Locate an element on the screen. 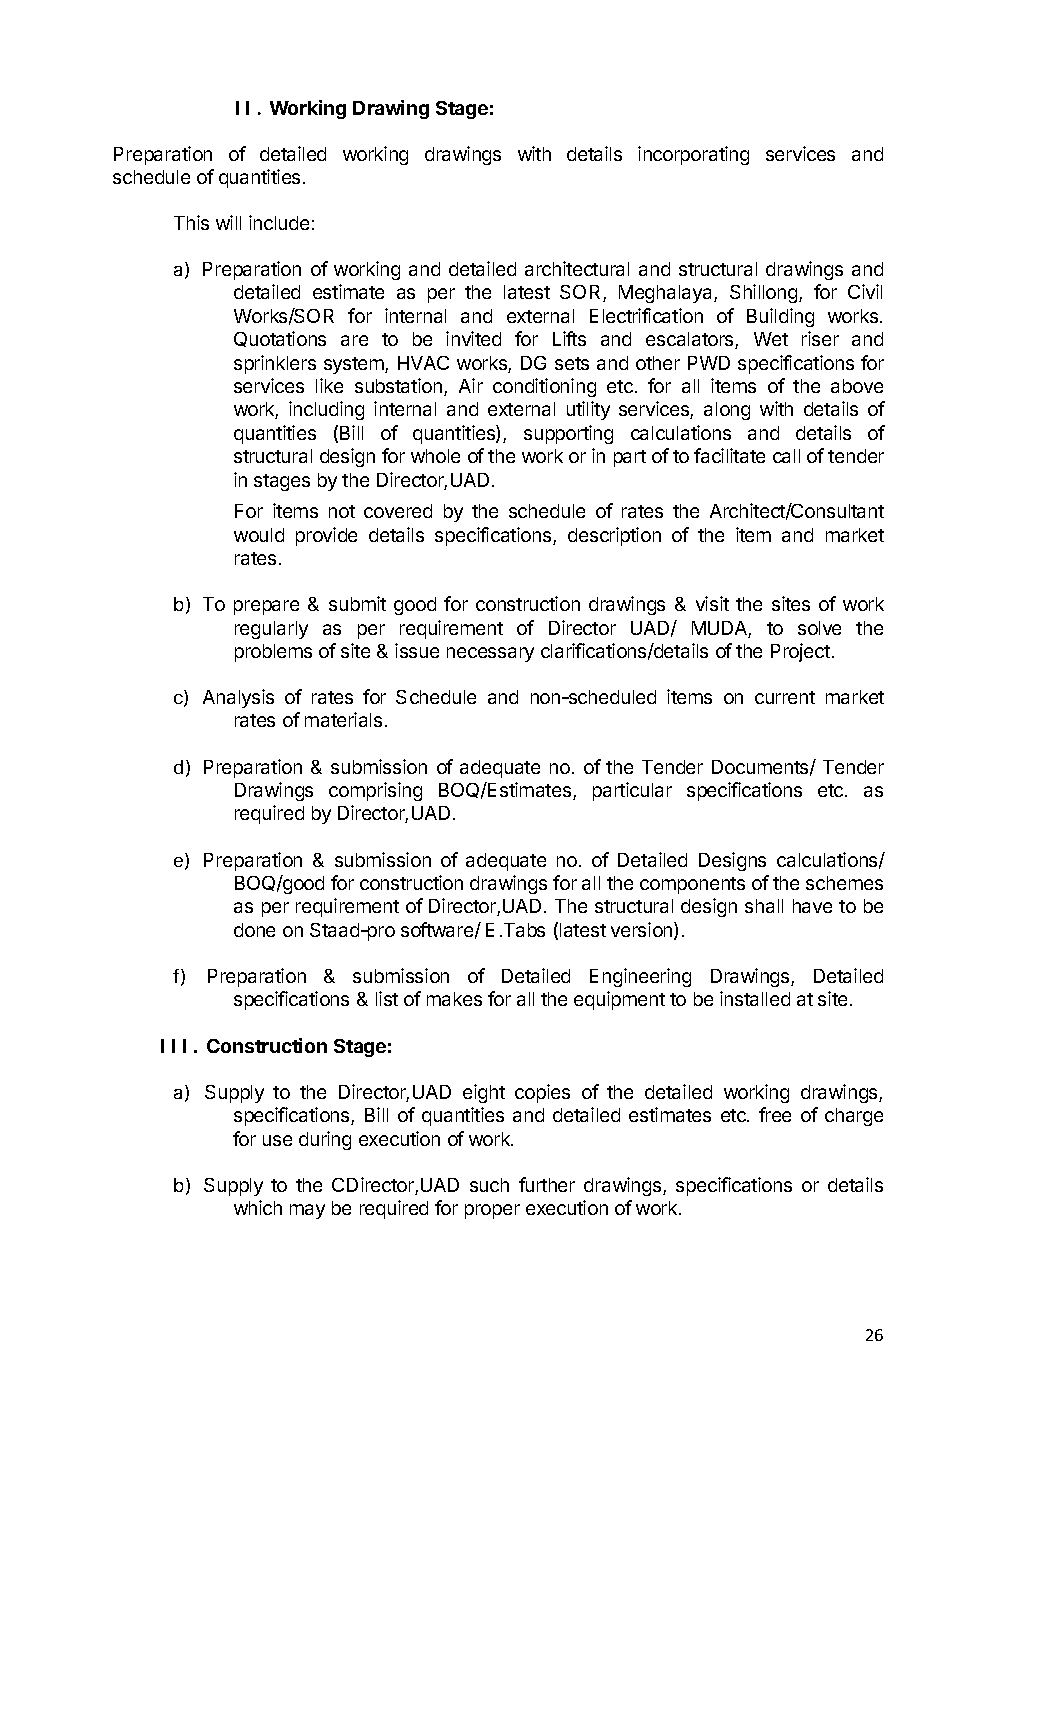 The height and width of the screenshot is (1711, 1039). Analysis is located at coordinates (238, 698).
